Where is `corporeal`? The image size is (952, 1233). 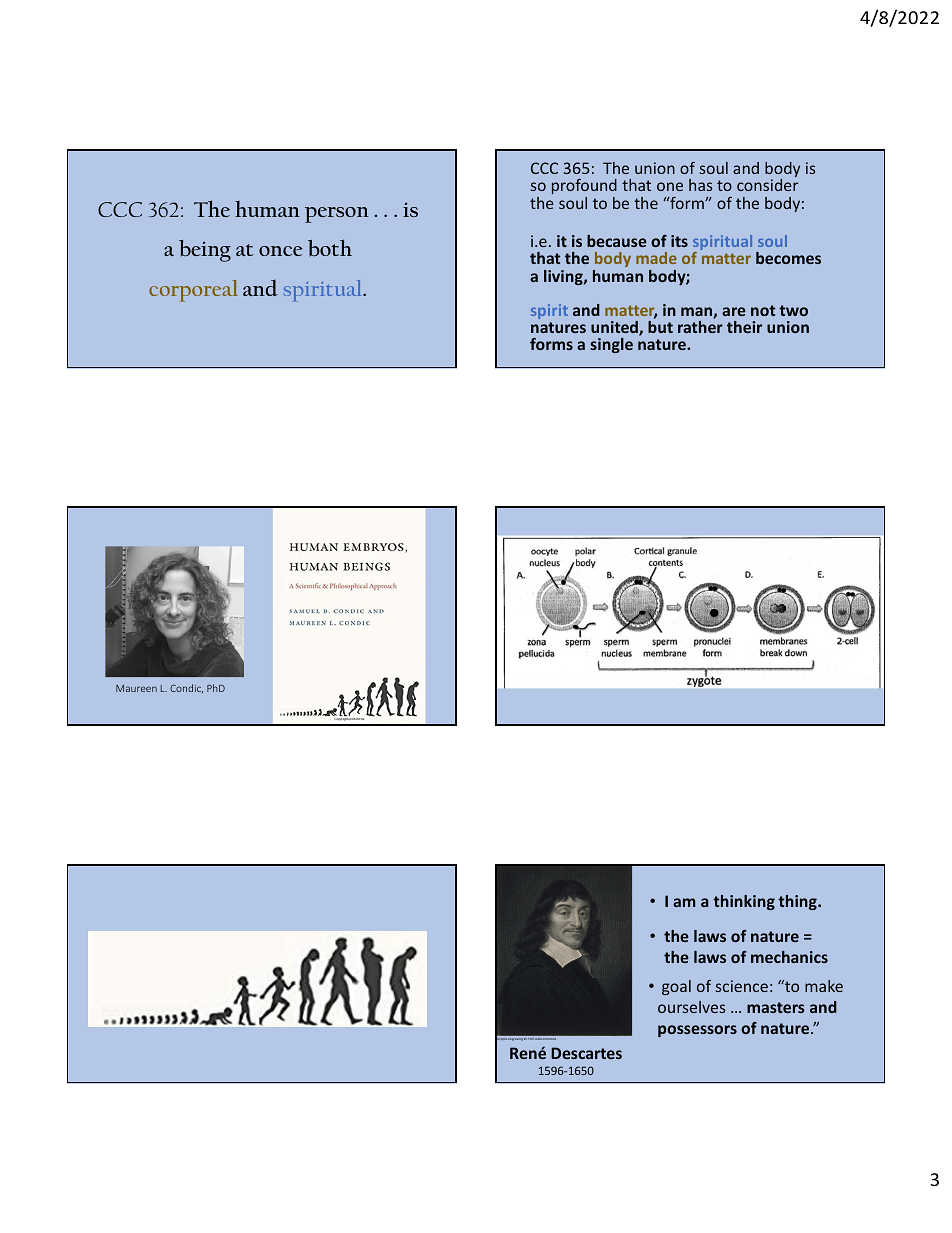 corporeal is located at coordinates (193, 291).
